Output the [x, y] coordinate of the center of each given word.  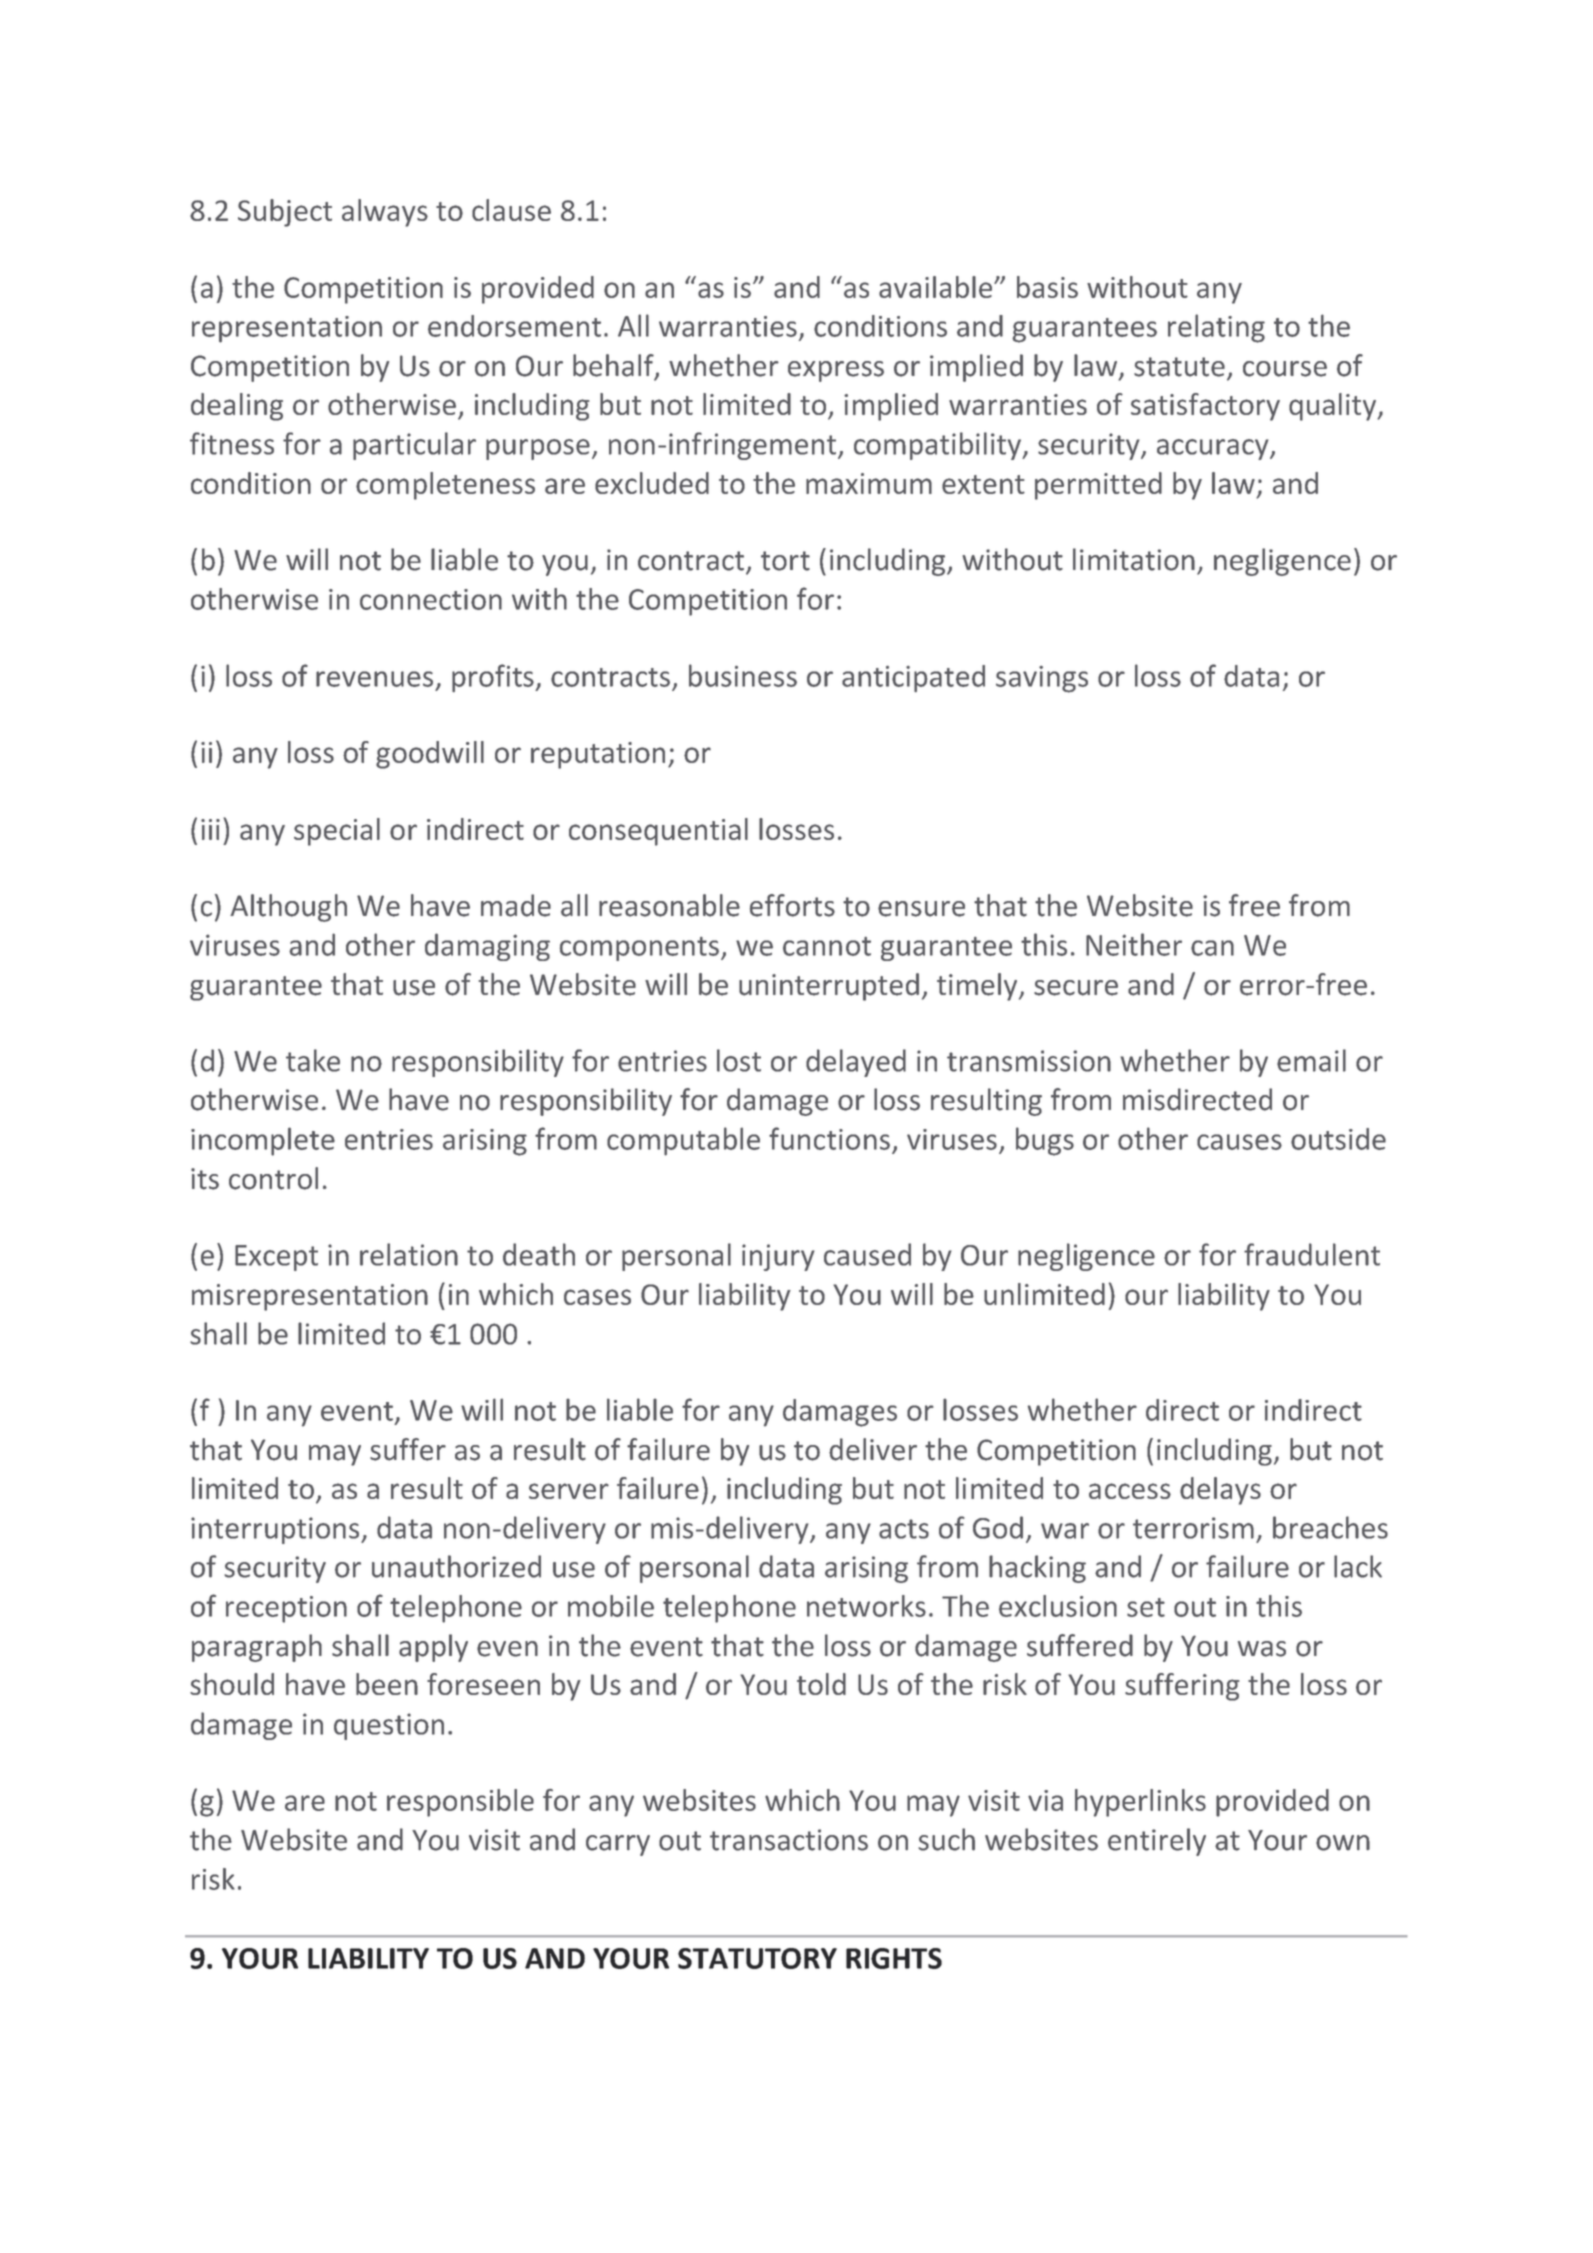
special [337, 832]
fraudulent [1312, 1254]
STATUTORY [757, 1958]
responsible [460, 1803]
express [836, 371]
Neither [1134, 944]
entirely [1157, 1842]
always [385, 213]
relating [1216, 328]
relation [409, 1254]
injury [778, 1257]
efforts [792, 905]
